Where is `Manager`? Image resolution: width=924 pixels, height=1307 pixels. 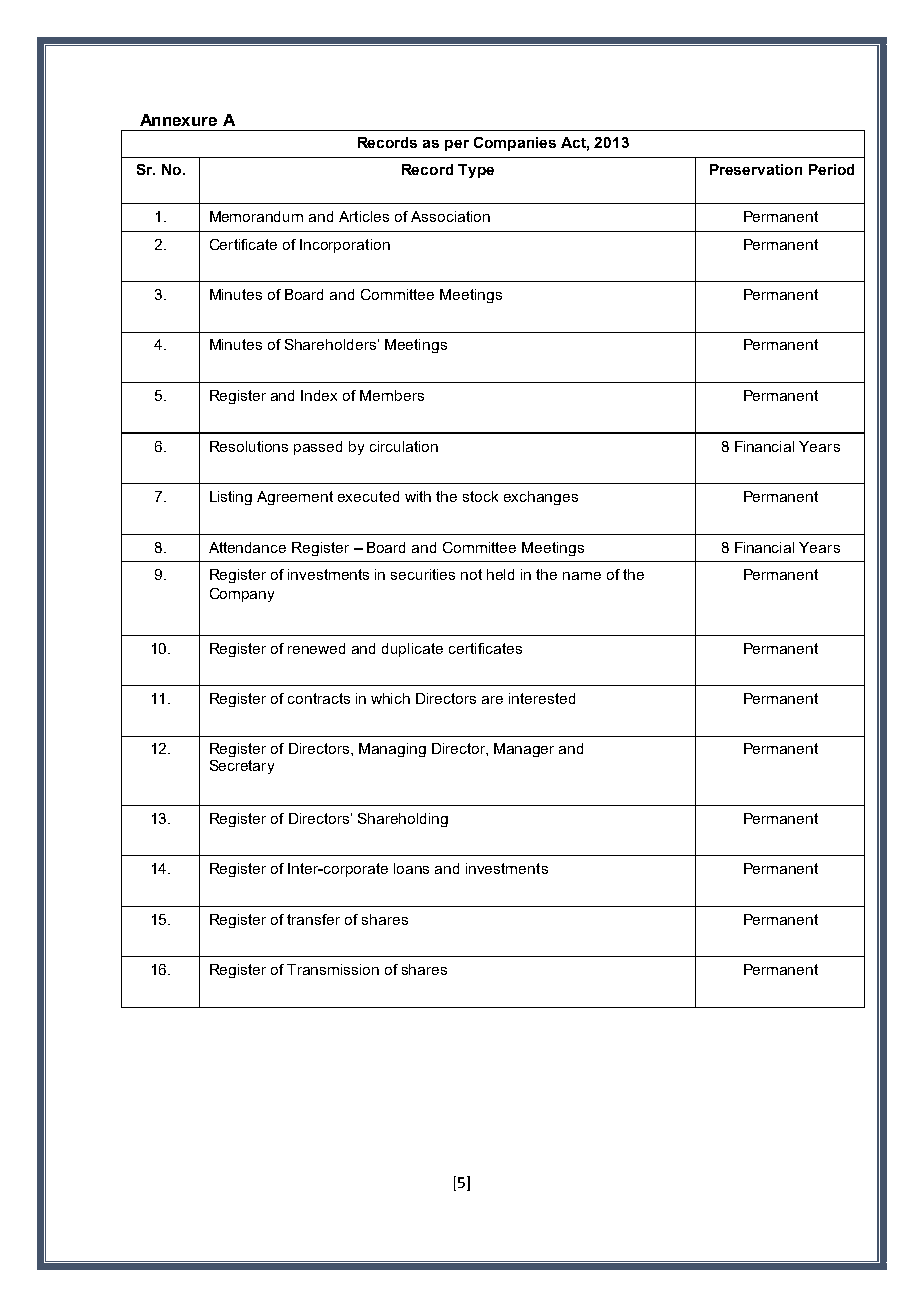
Manager is located at coordinates (524, 750).
